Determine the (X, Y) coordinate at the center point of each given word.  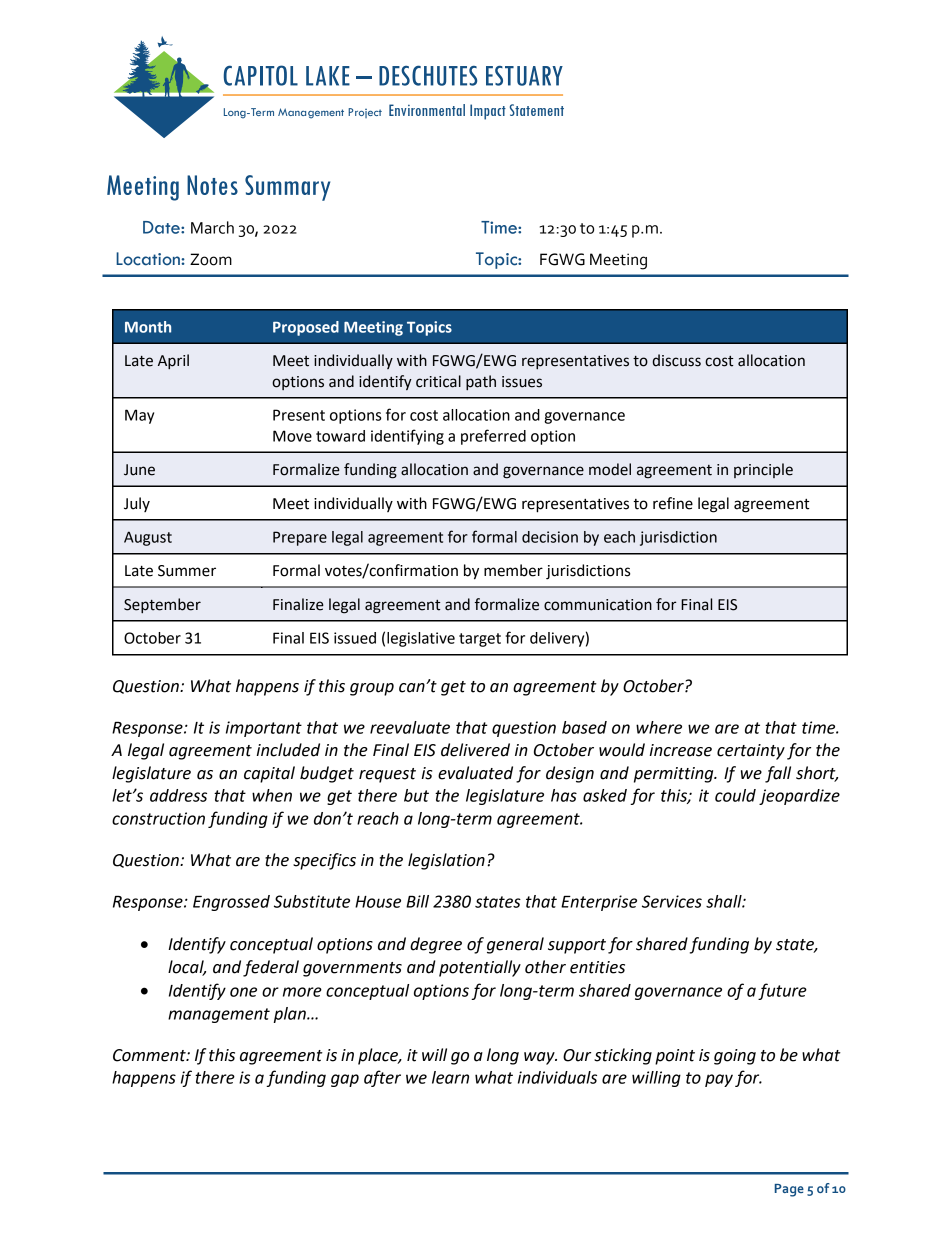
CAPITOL (260, 75)
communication (598, 605)
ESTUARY (524, 76)
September (162, 605)
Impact (488, 112)
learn (450, 1077)
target (480, 640)
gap (345, 1080)
